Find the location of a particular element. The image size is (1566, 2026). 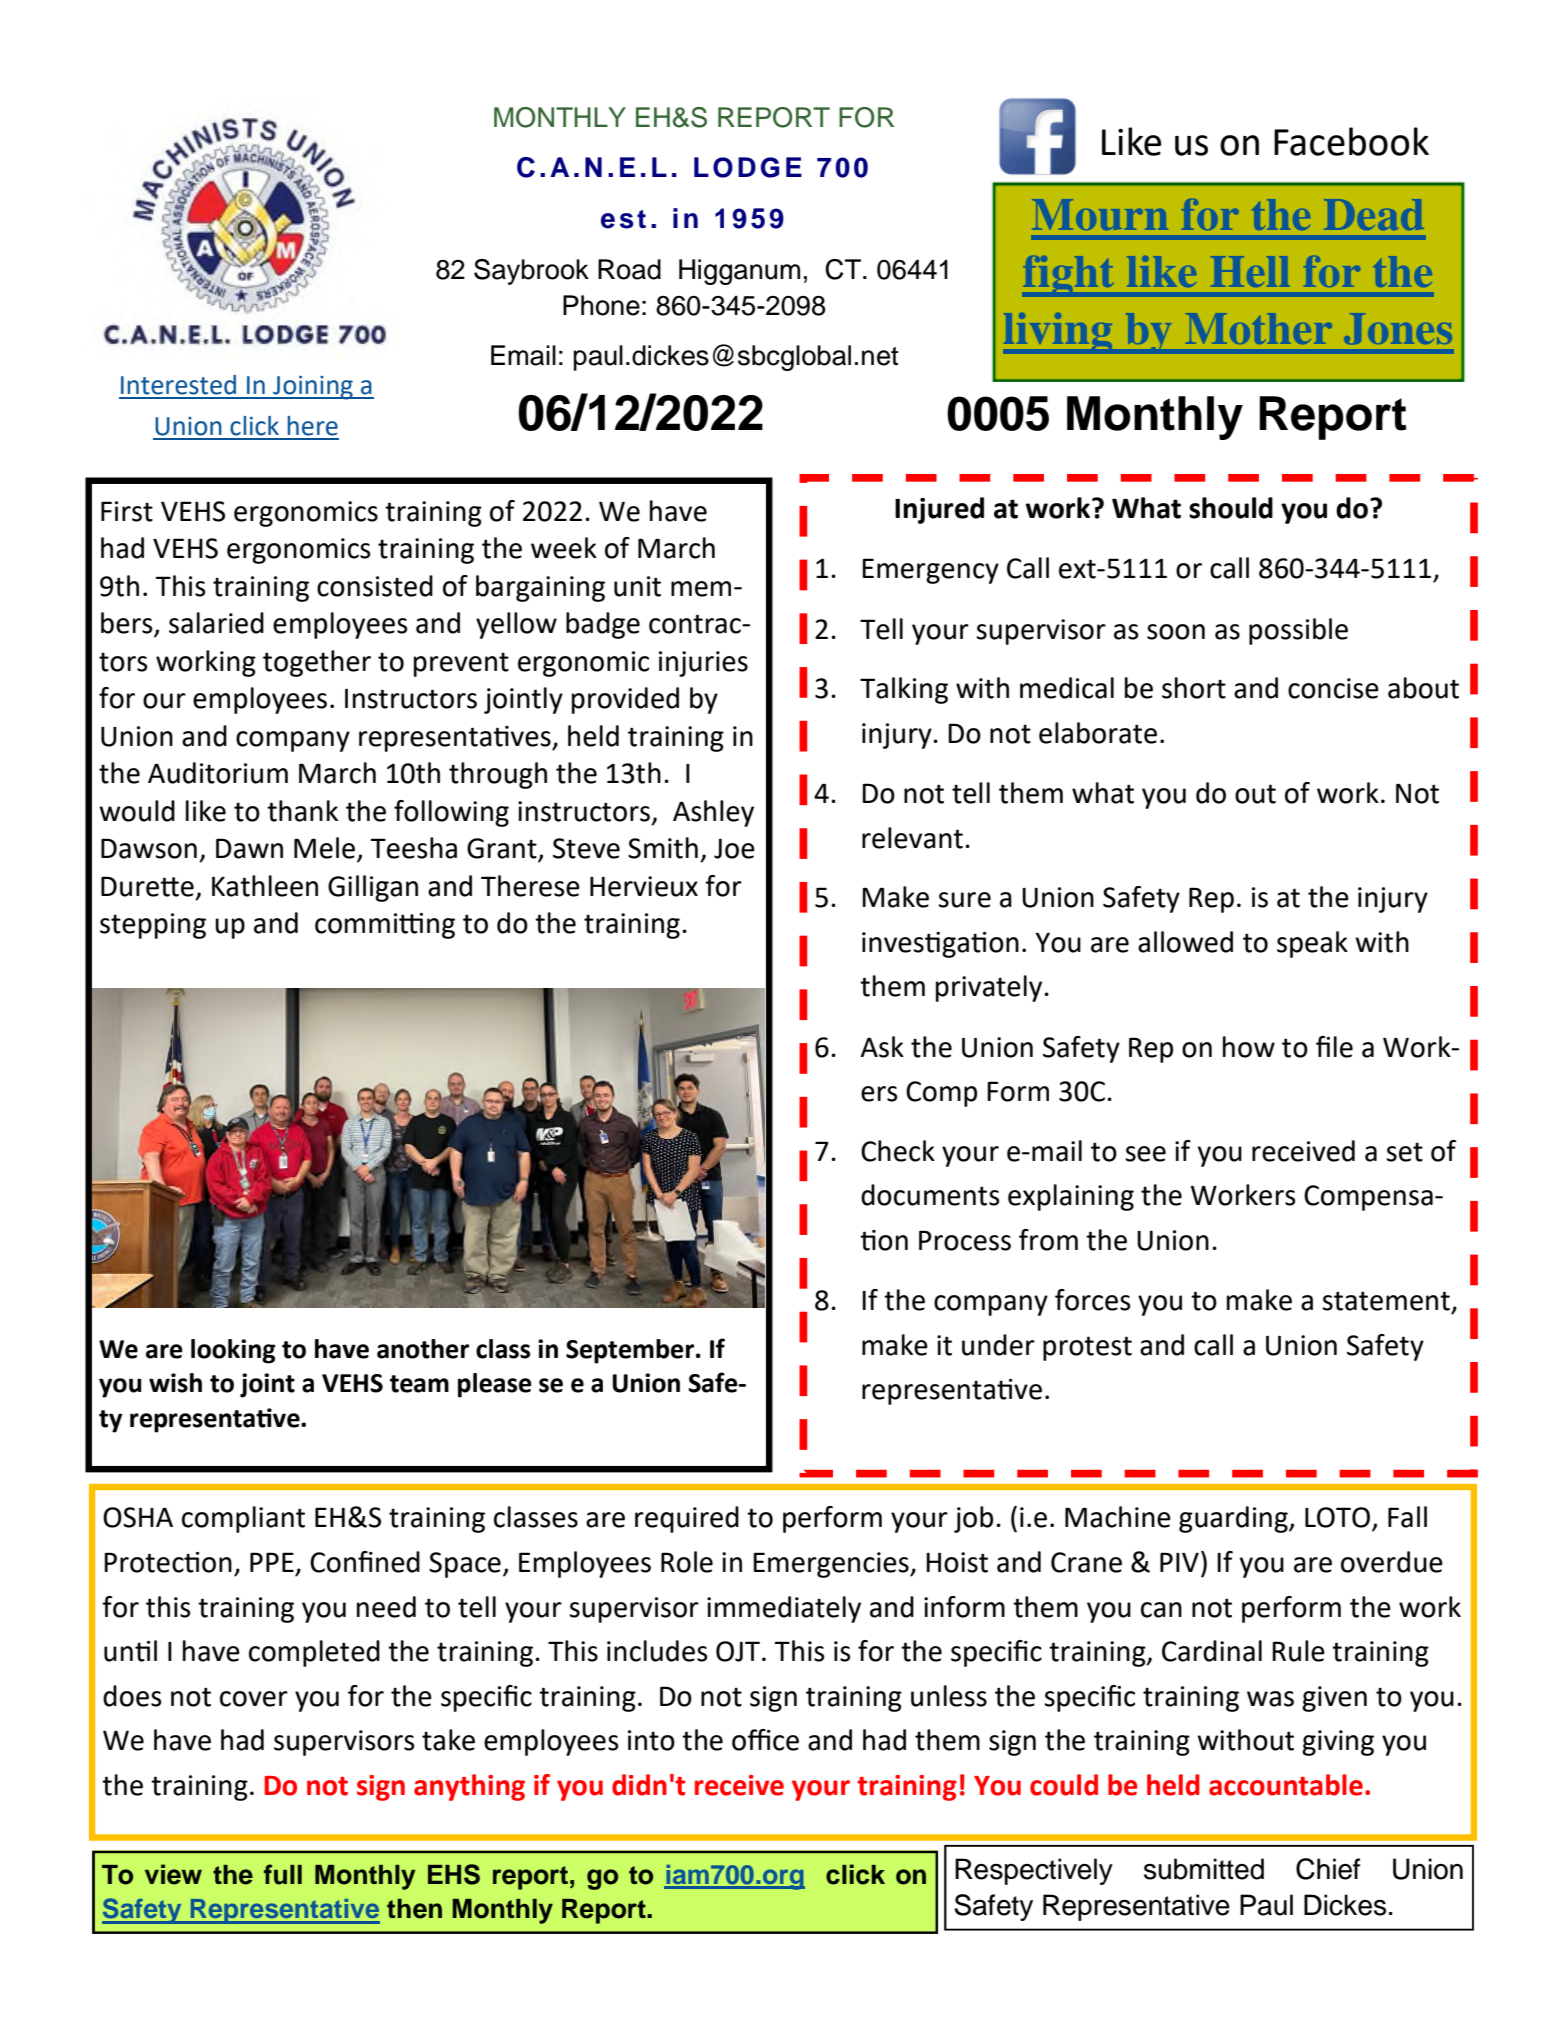

stepping is located at coordinates (153, 926).
